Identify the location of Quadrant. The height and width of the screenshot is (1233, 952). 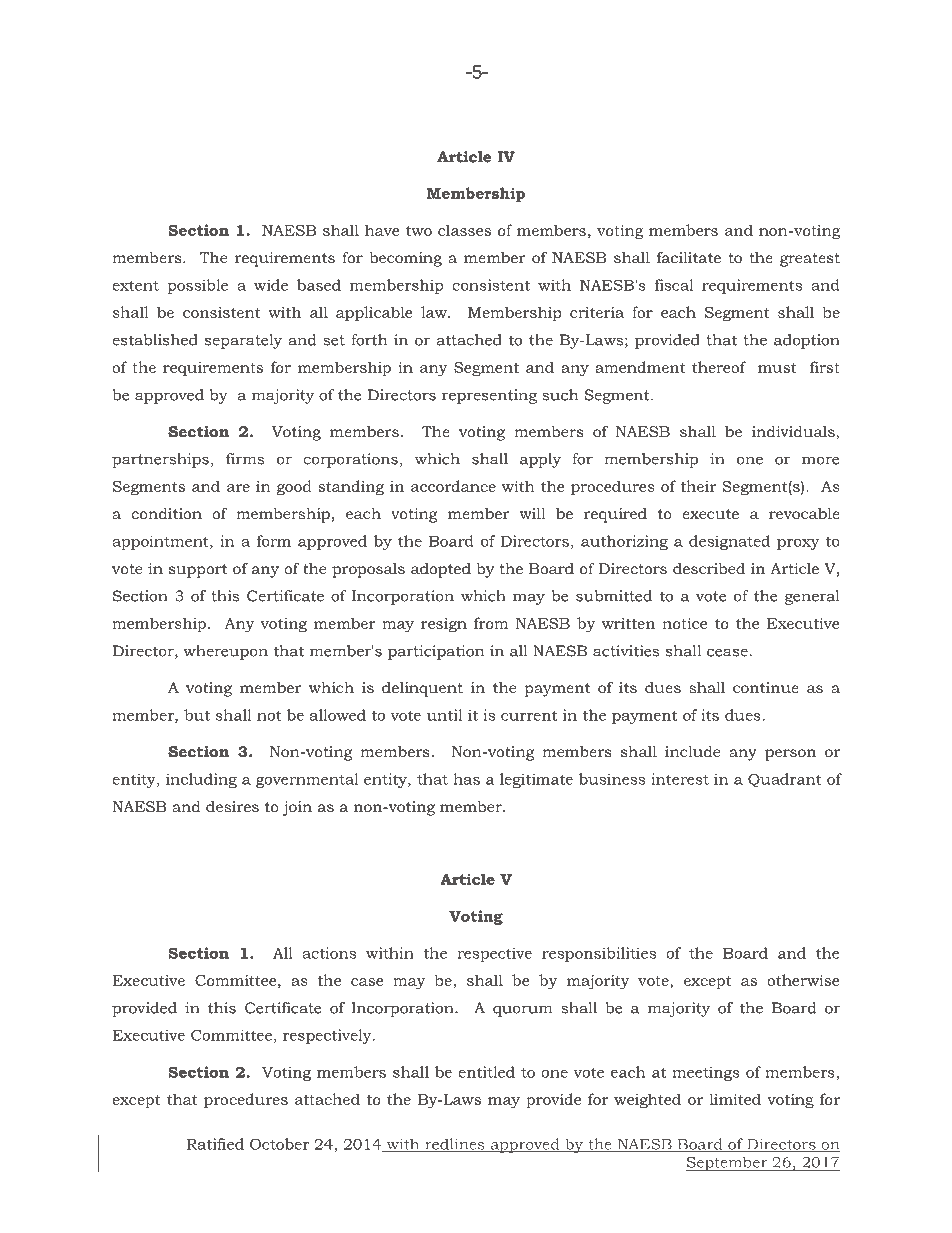
(785, 780).
